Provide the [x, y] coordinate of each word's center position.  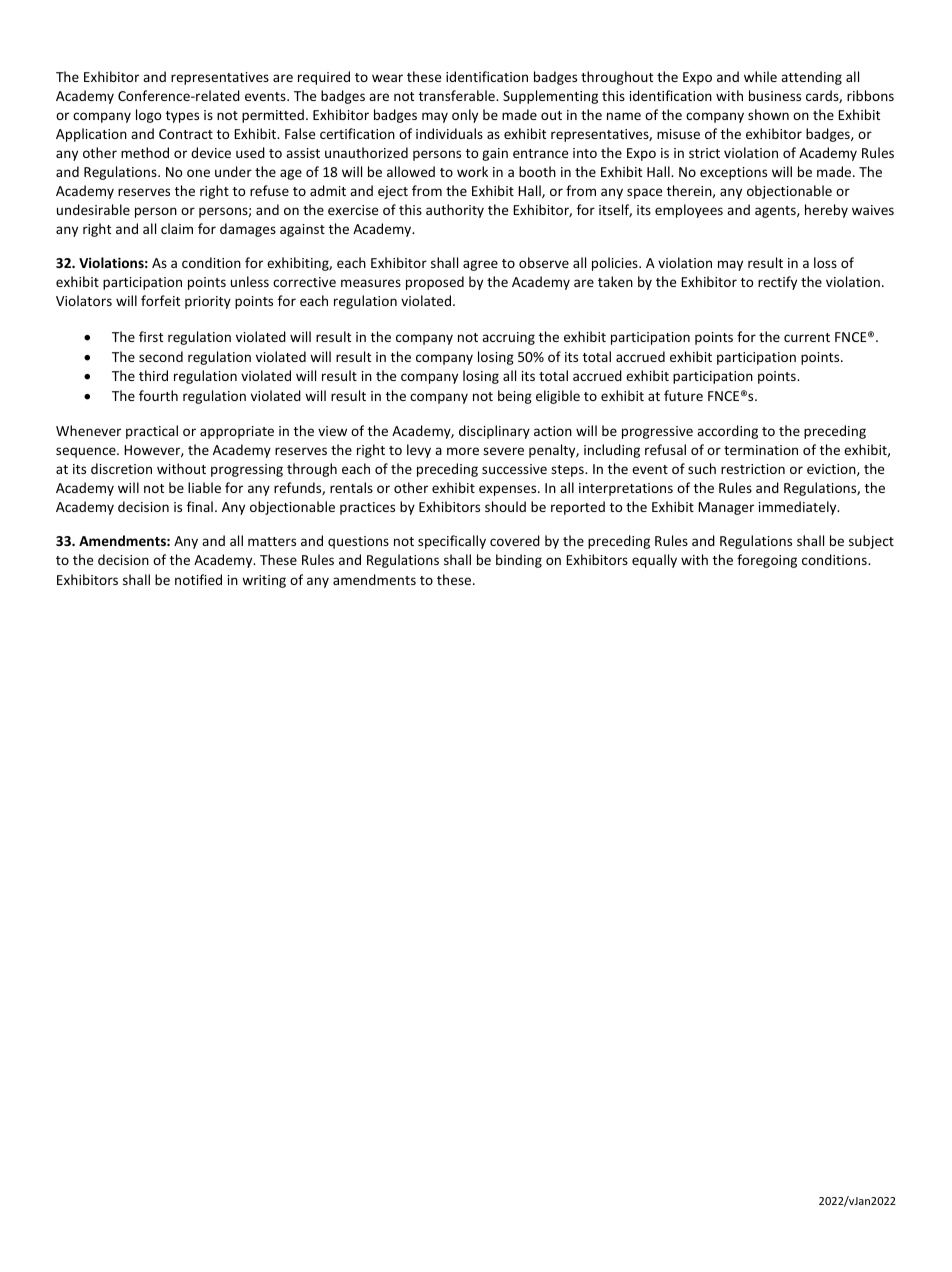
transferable [458, 95]
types [182, 117]
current [807, 337]
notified [198, 579]
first [151, 336]
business [775, 95]
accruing [508, 338]
